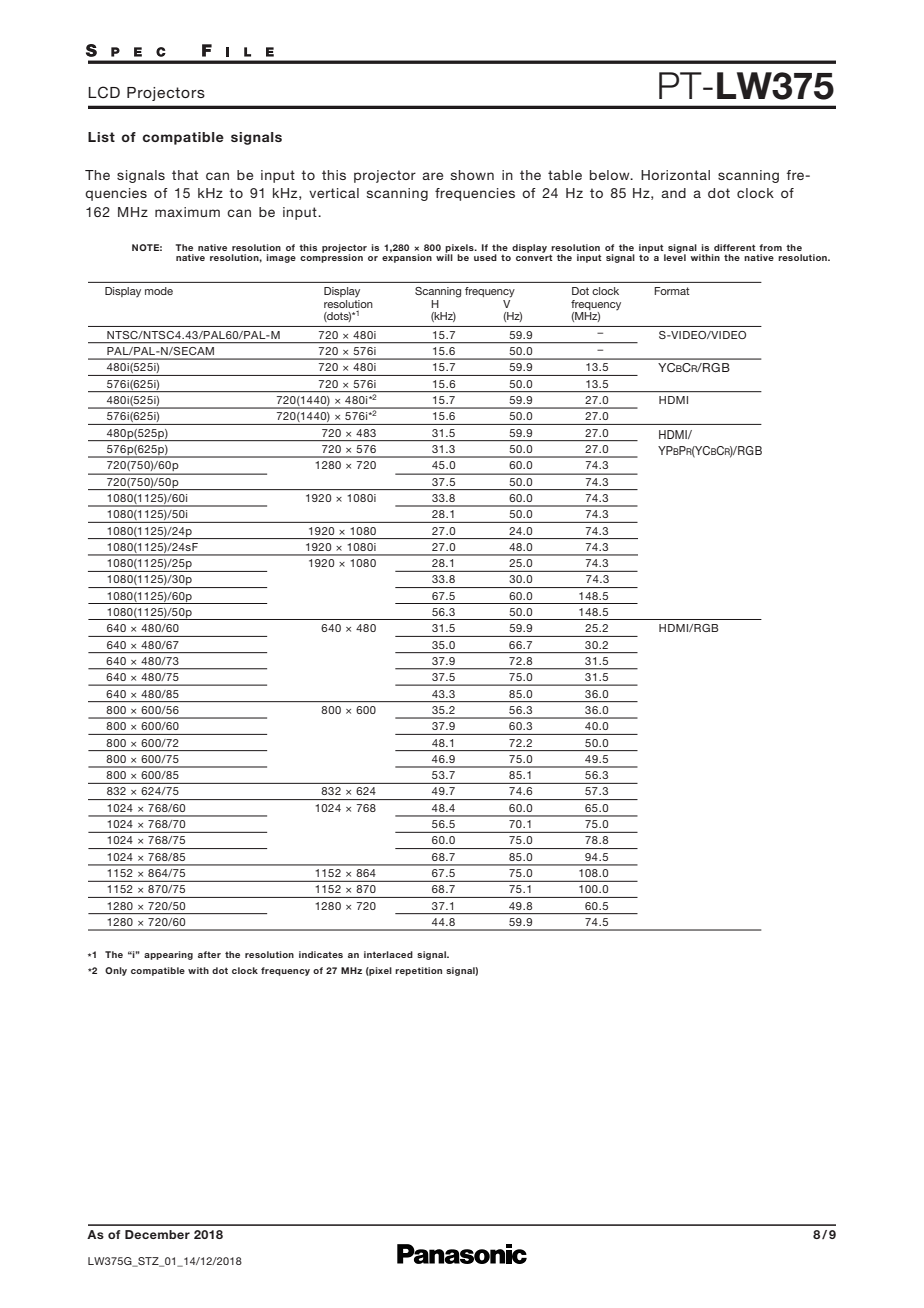 This image has width=924, height=1308. What do you see at coordinates (675, 175) in the image?
I see `Horizontal` at bounding box center [675, 175].
